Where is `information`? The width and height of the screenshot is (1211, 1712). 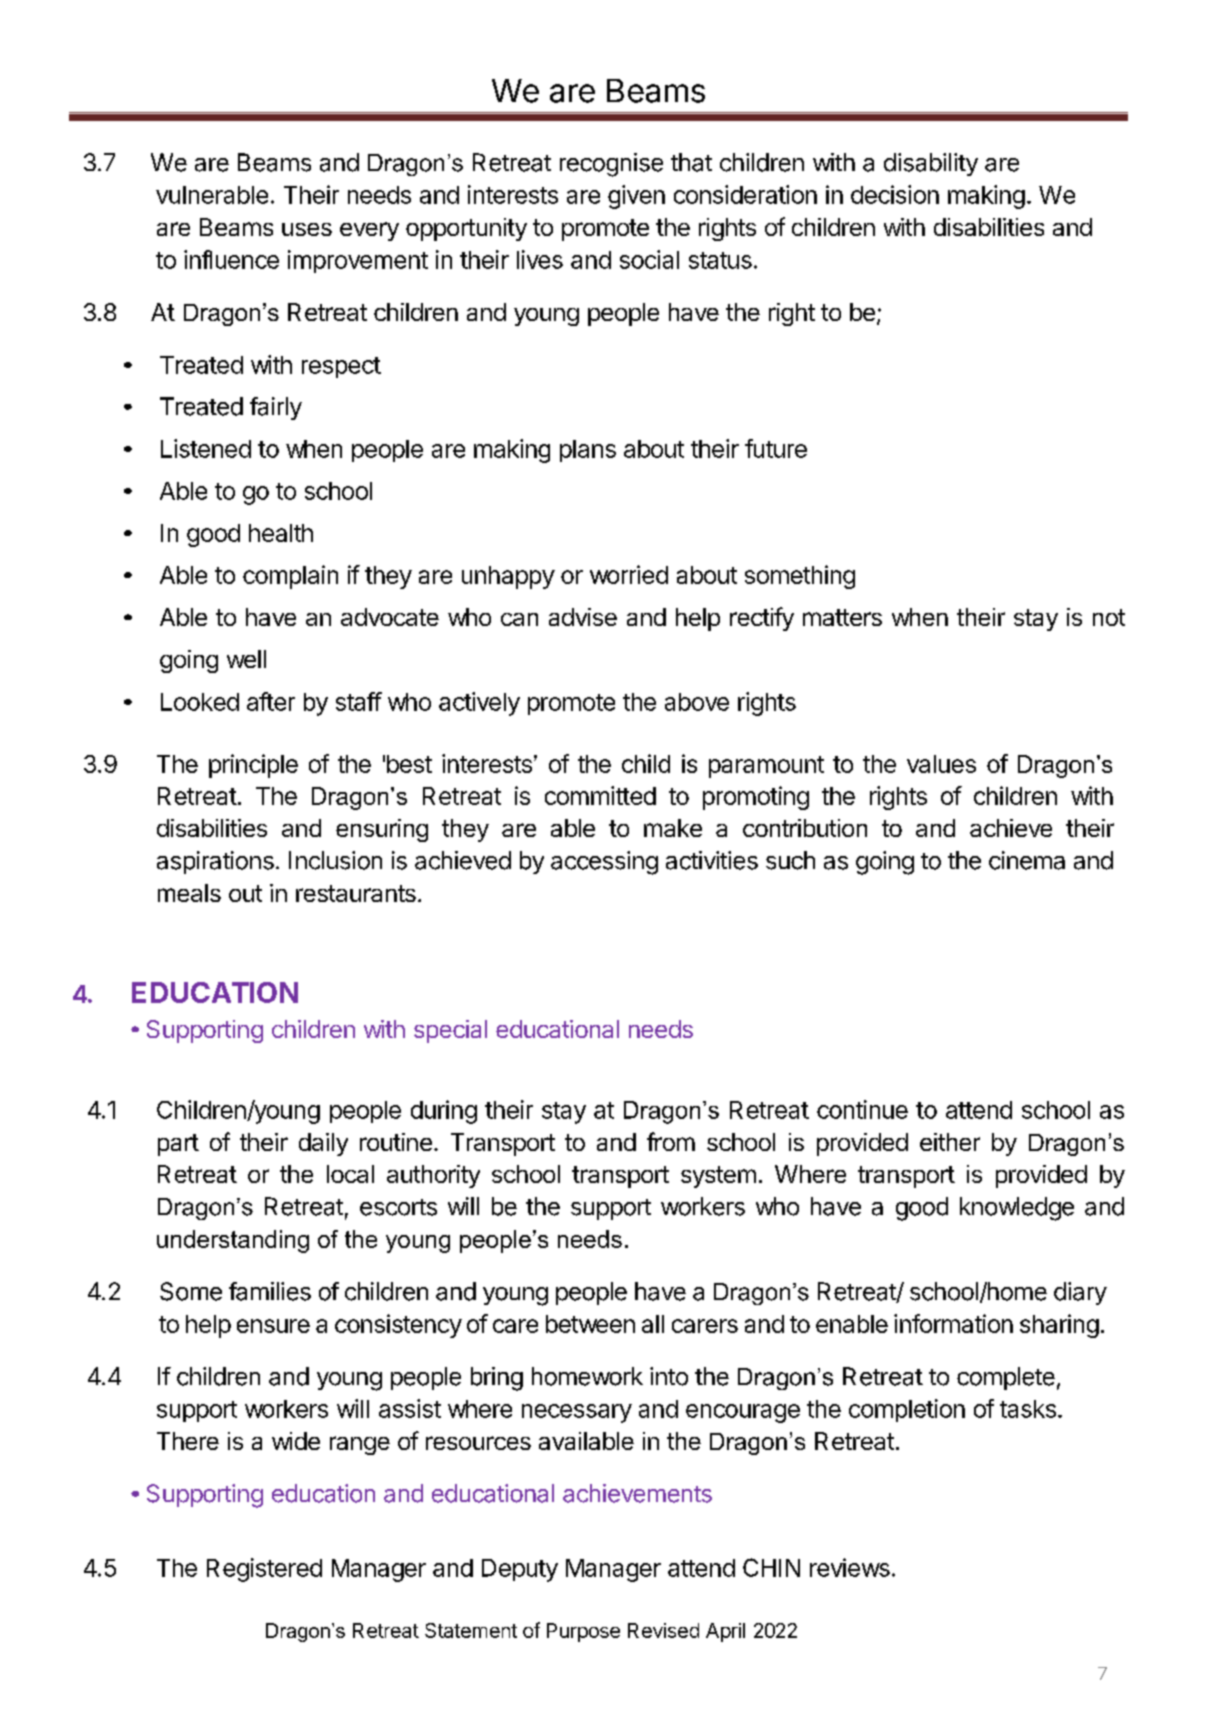 information is located at coordinates (953, 1323).
